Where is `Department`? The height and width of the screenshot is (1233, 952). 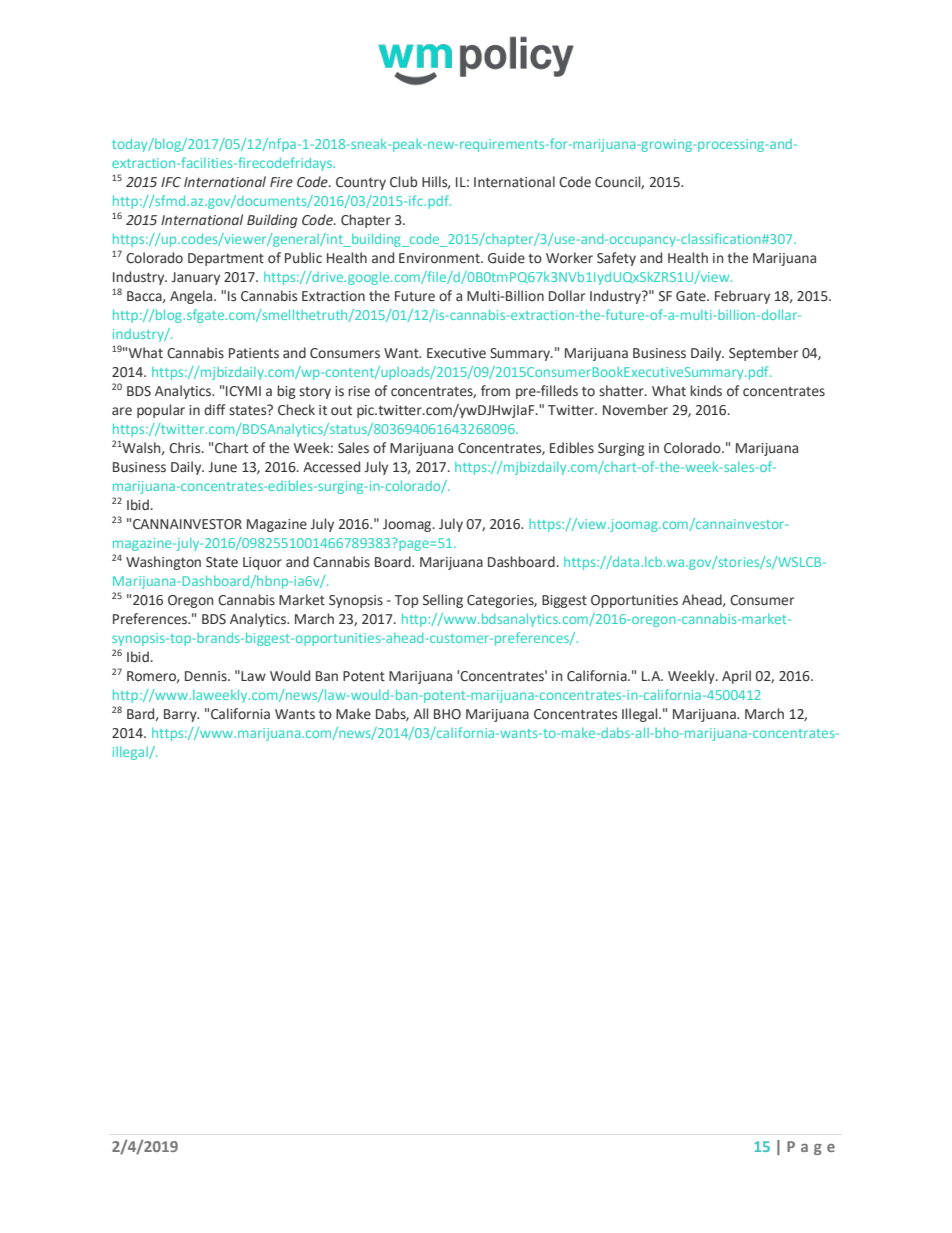 Department is located at coordinates (226, 259).
